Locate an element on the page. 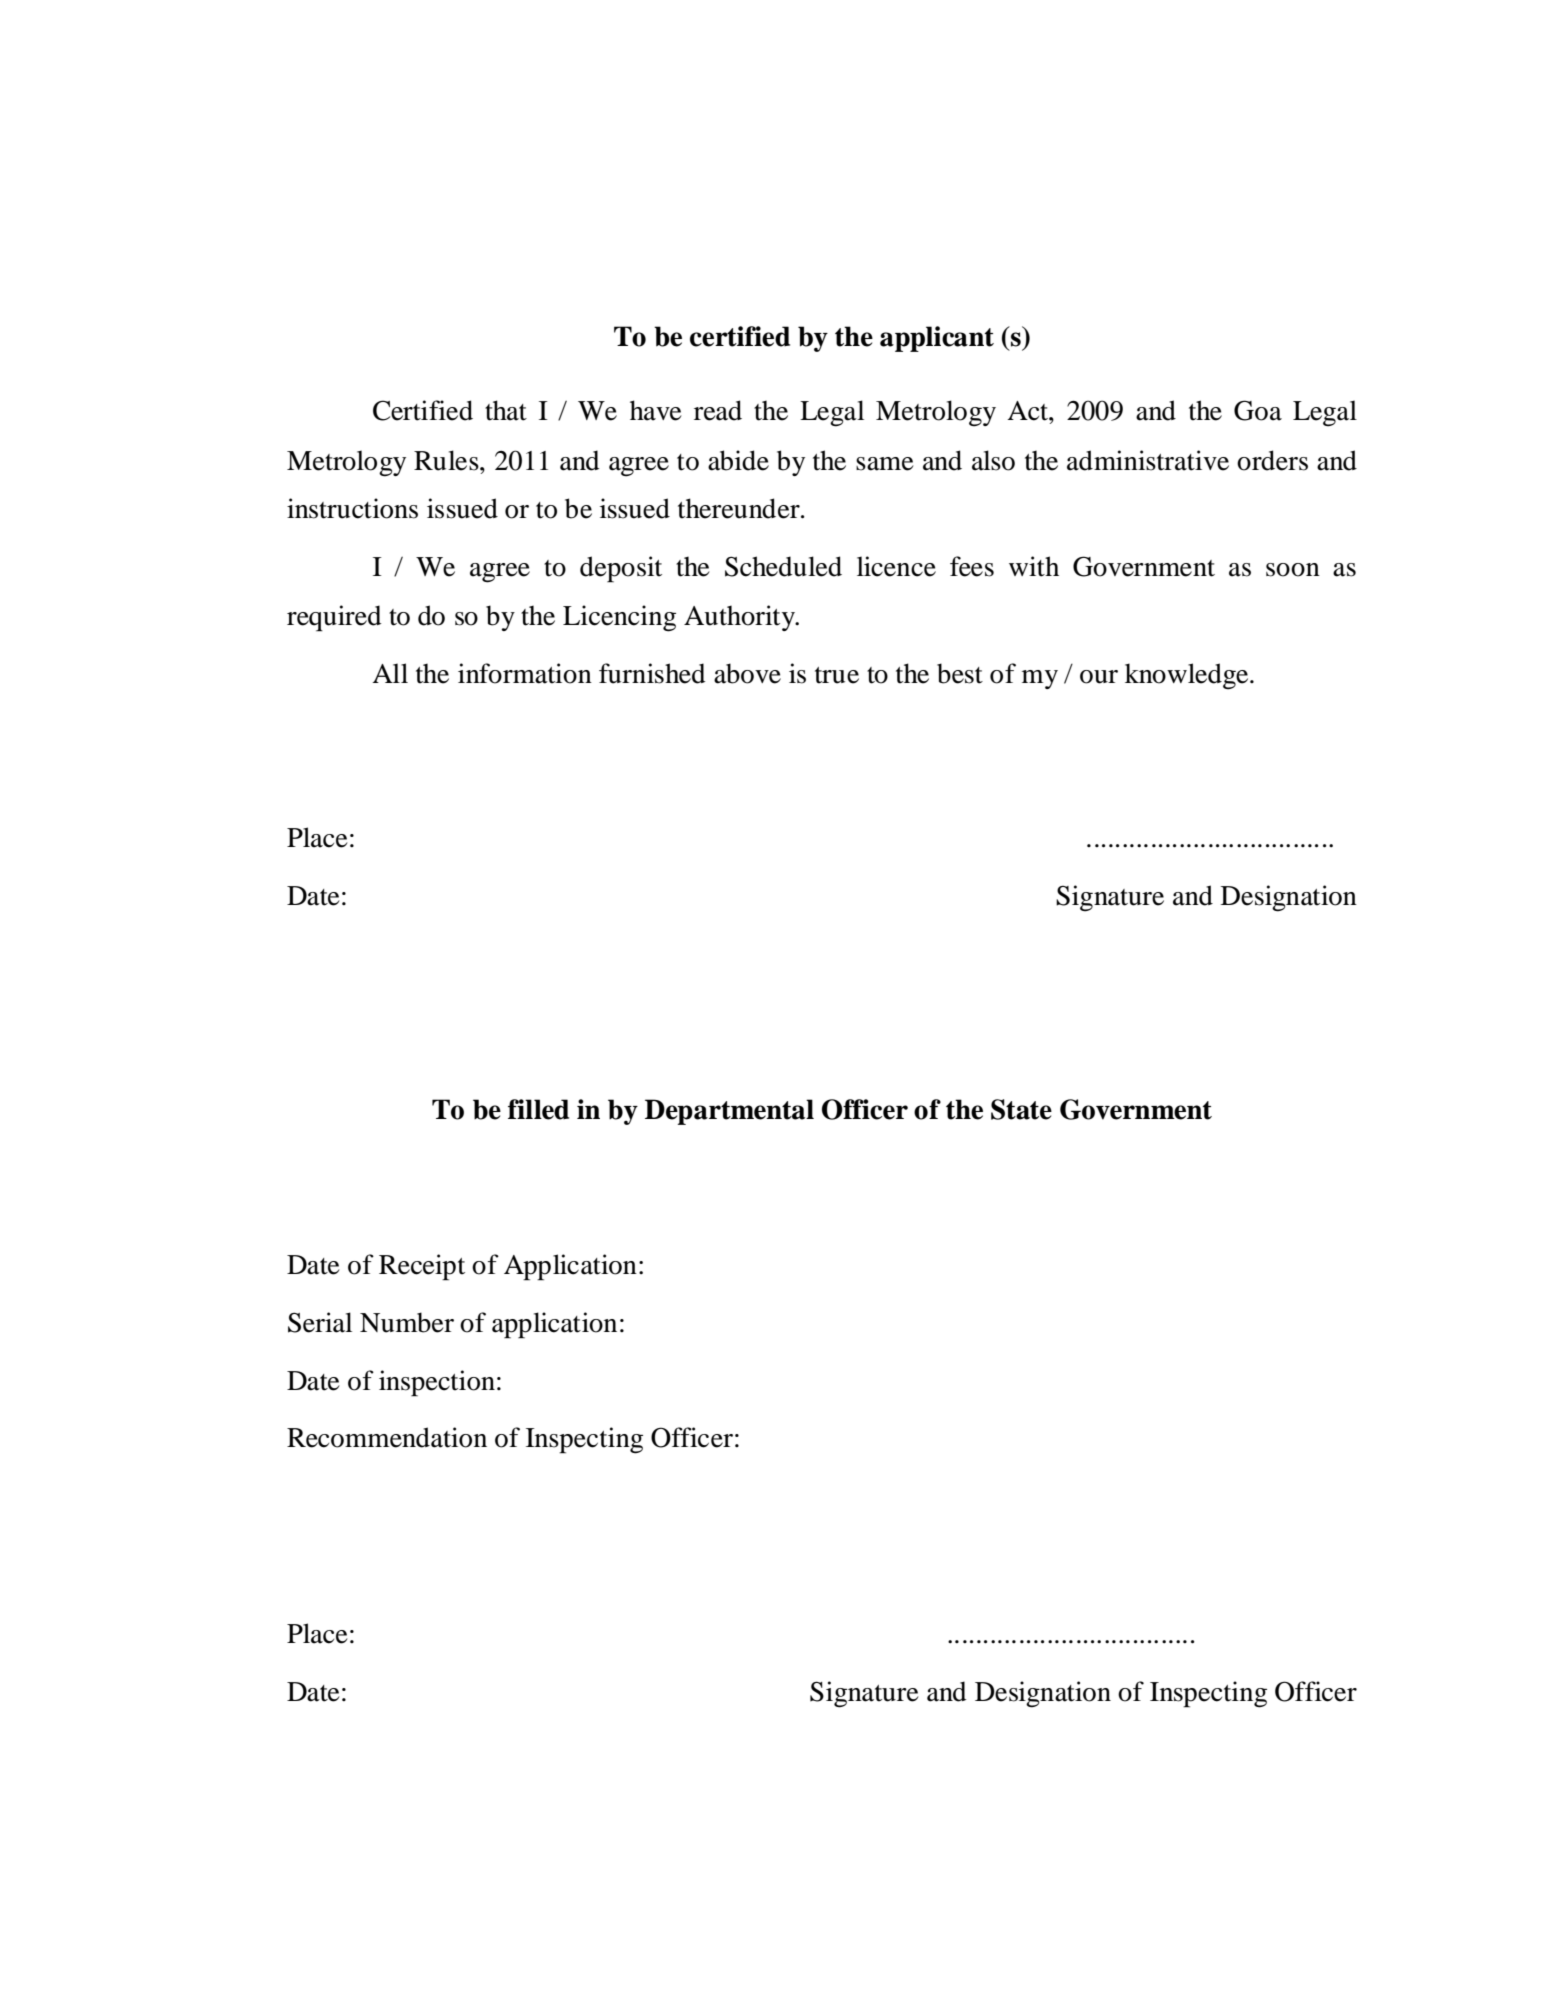 Image resolution: width=1544 pixels, height=1998 pixels. knowledge is located at coordinates (1188, 676).
